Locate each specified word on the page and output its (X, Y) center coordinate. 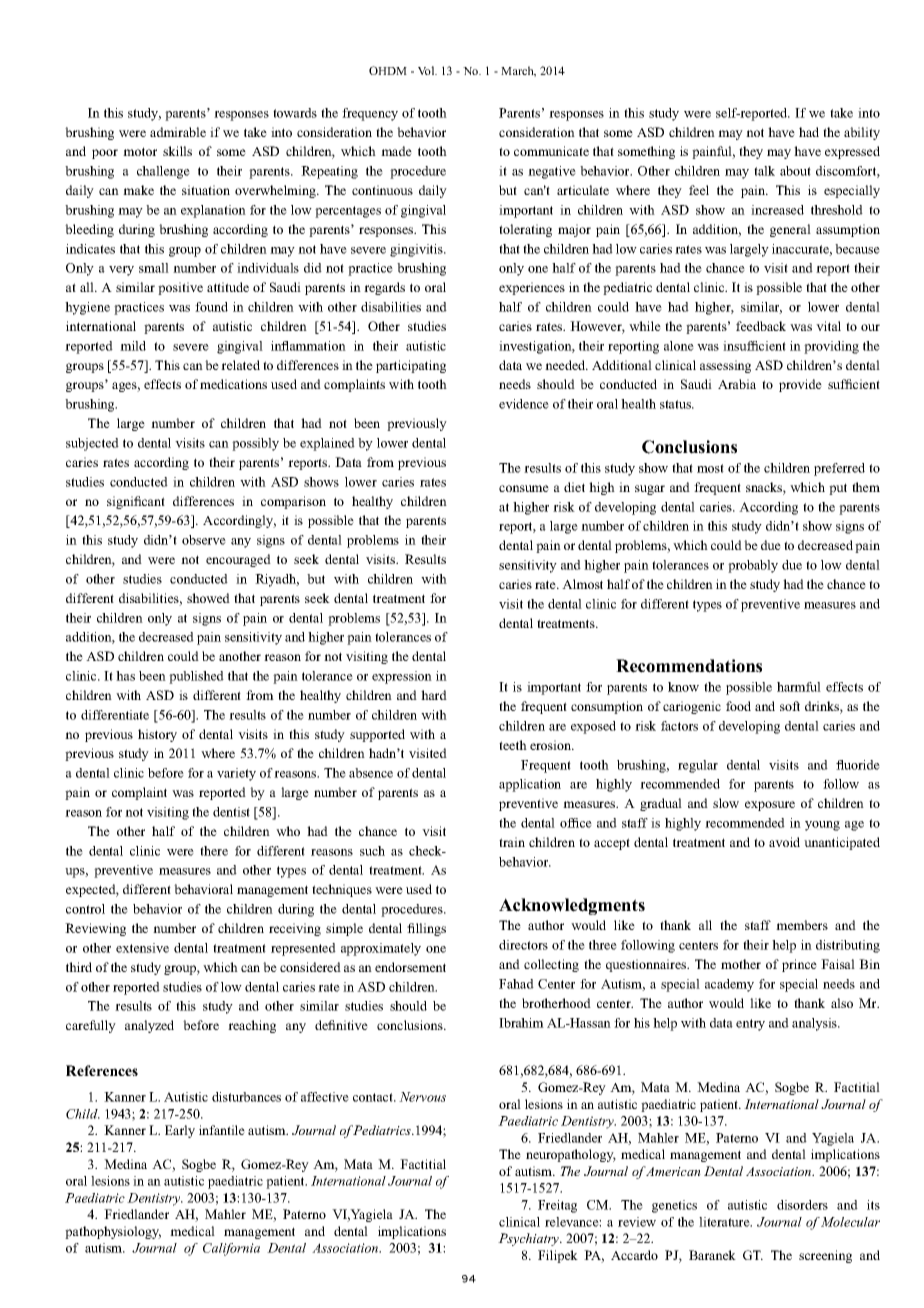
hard (434, 695)
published (196, 677)
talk (764, 171)
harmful (799, 687)
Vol (427, 70)
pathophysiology (113, 1232)
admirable (178, 132)
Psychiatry (530, 1239)
